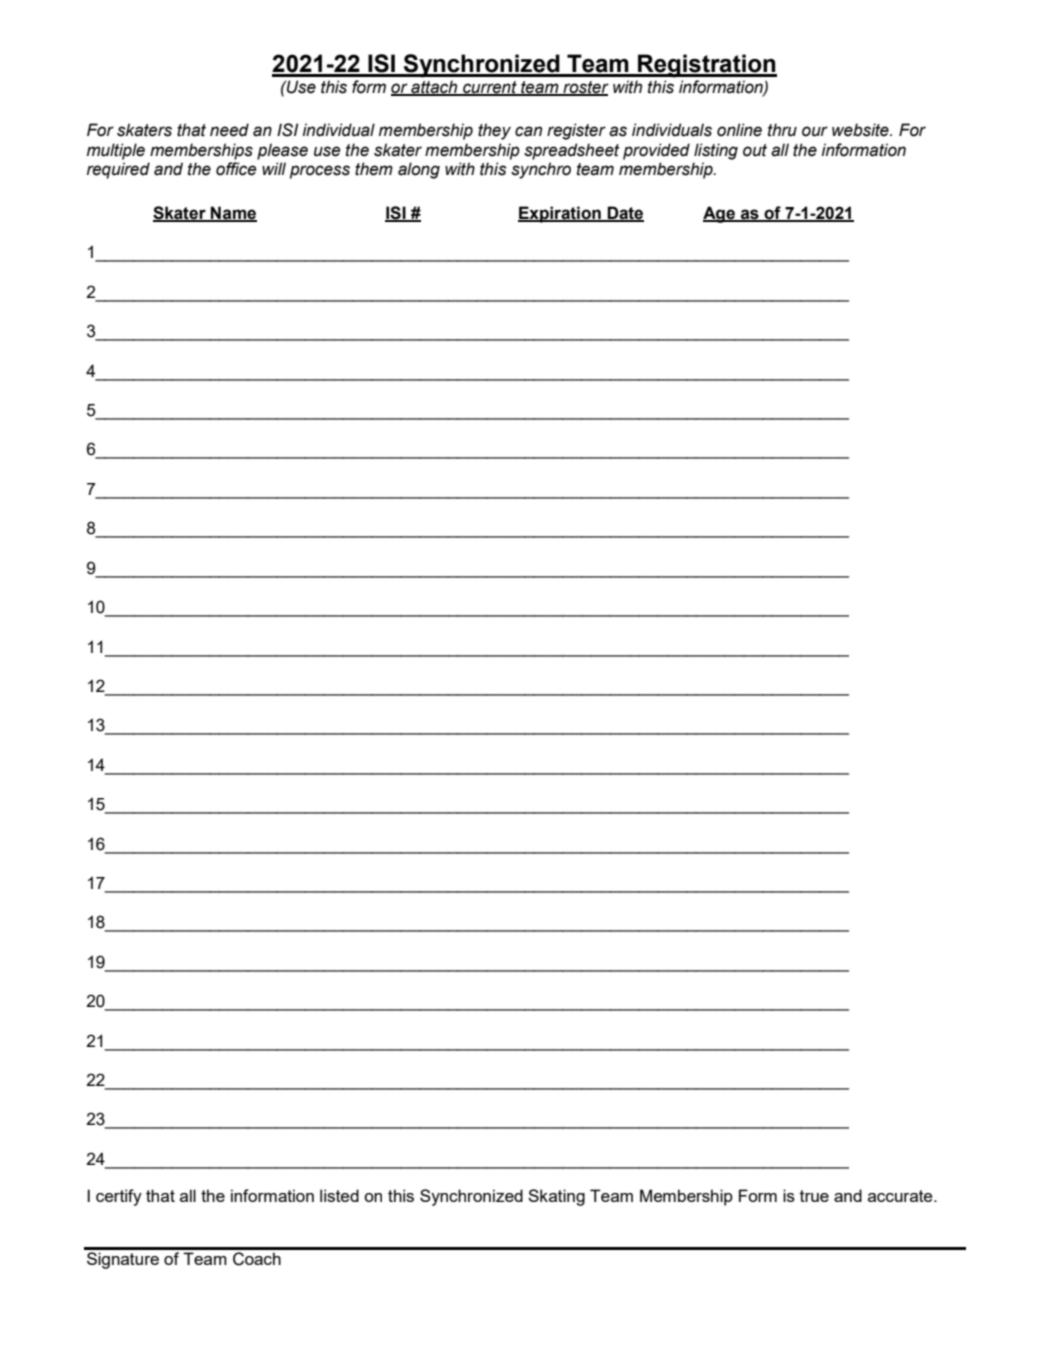 This screenshot has height=1357, width=1049. What do you see at coordinates (720, 214) in the screenshot?
I see `Age` at bounding box center [720, 214].
